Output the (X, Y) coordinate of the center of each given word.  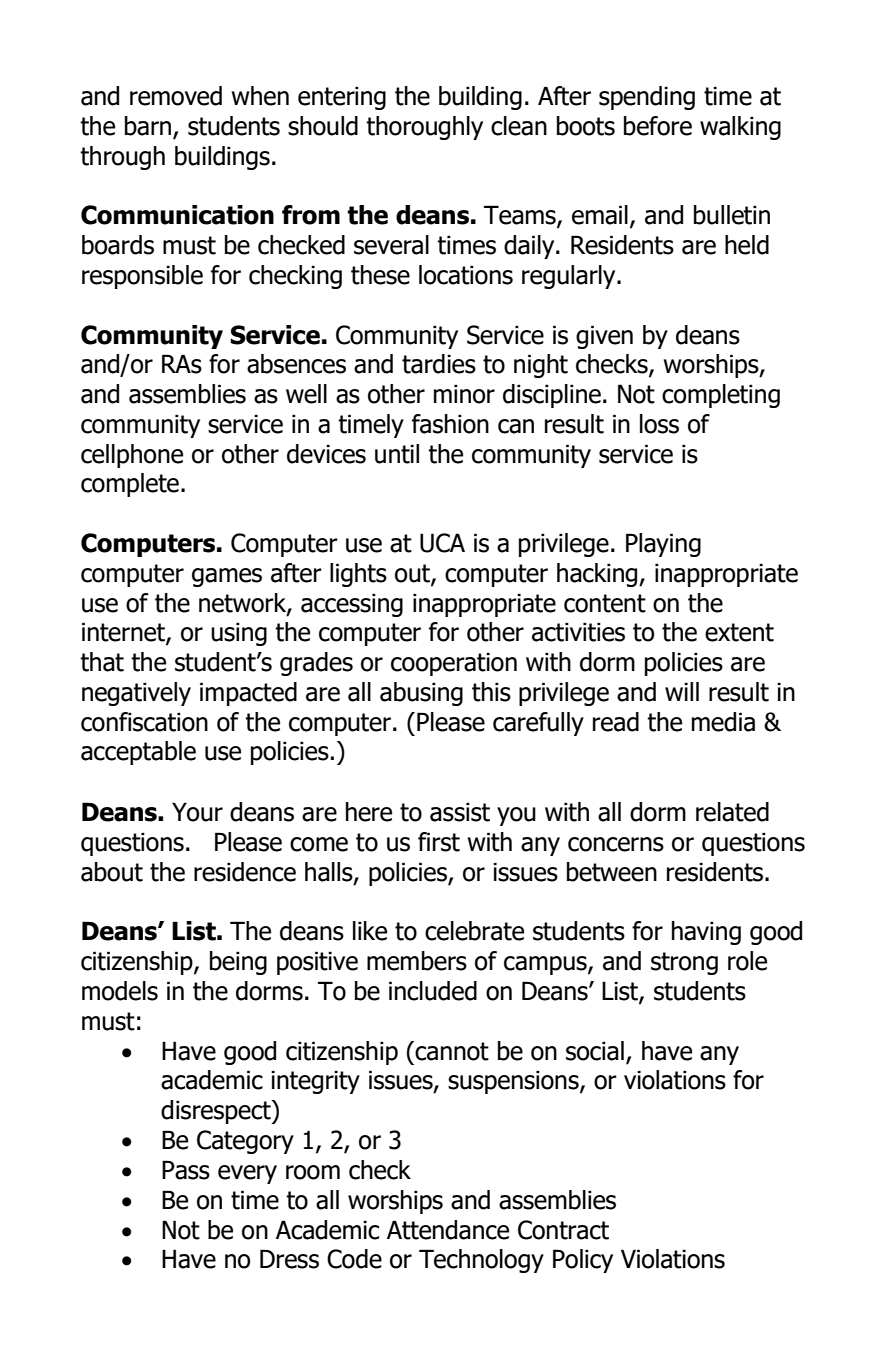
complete (130, 485)
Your (197, 812)
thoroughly (424, 128)
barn (149, 127)
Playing (663, 545)
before (658, 126)
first (439, 842)
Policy (583, 1261)
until (397, 454)
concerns (616, 844)
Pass (186, 1170)
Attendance (448, 1230)
